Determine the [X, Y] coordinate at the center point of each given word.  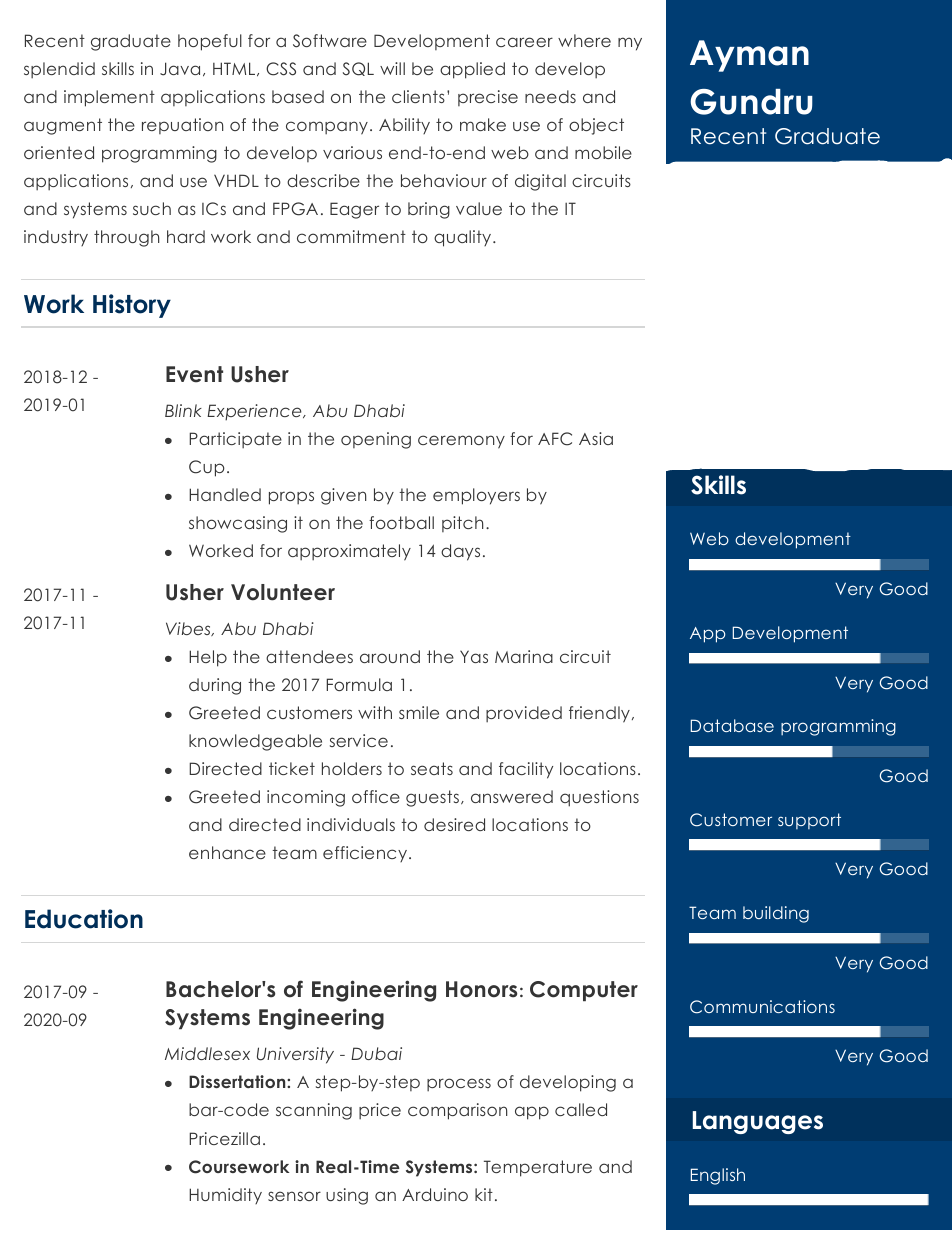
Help [208, 658]
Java [180, 69]
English [718, 1176]
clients [418, 96]
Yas [474, 656]
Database [732, 725]
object [596, 126]
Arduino [435, 1194]
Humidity [225, 1196]
